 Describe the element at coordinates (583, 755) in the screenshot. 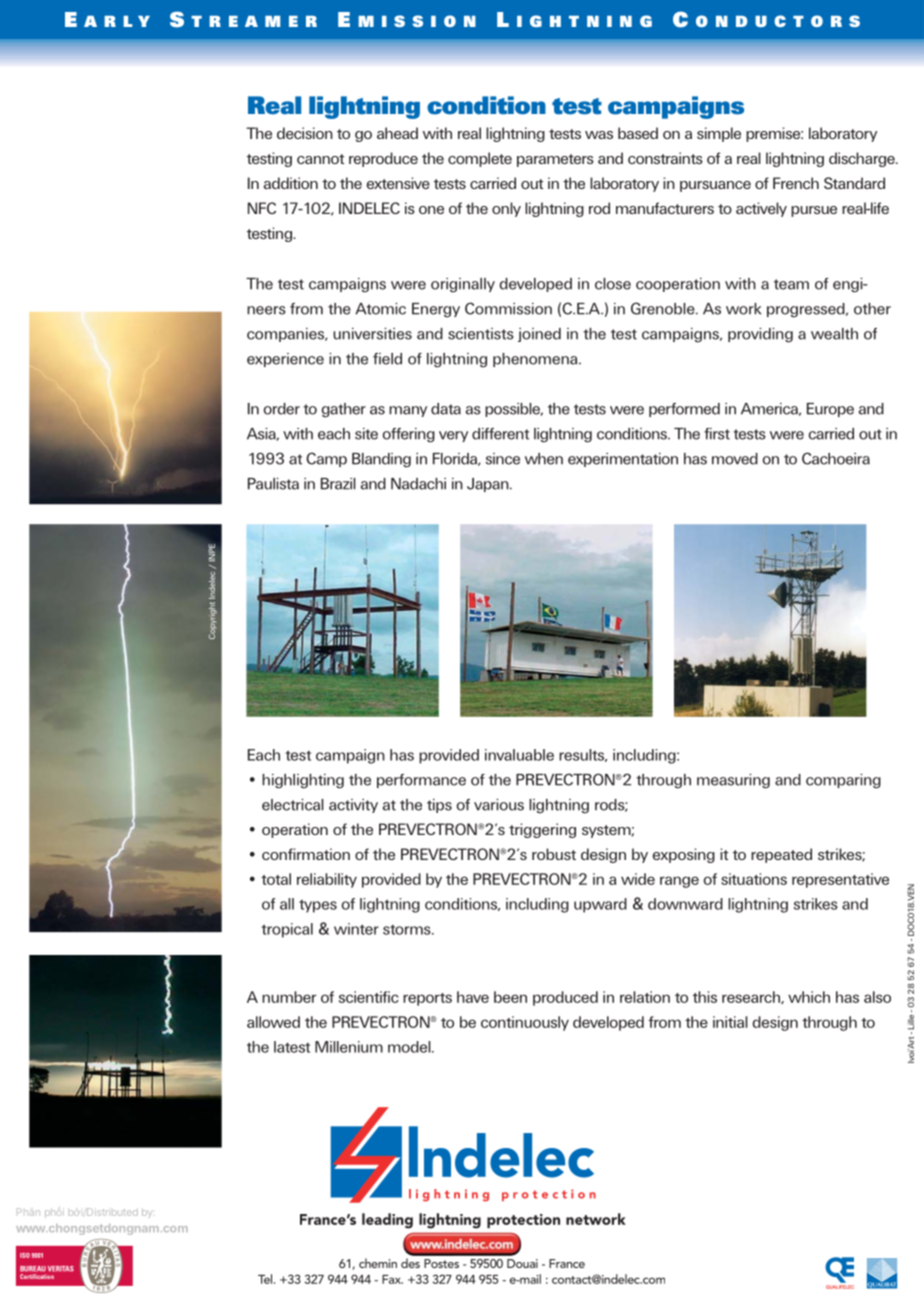

I see `results` at that location.
